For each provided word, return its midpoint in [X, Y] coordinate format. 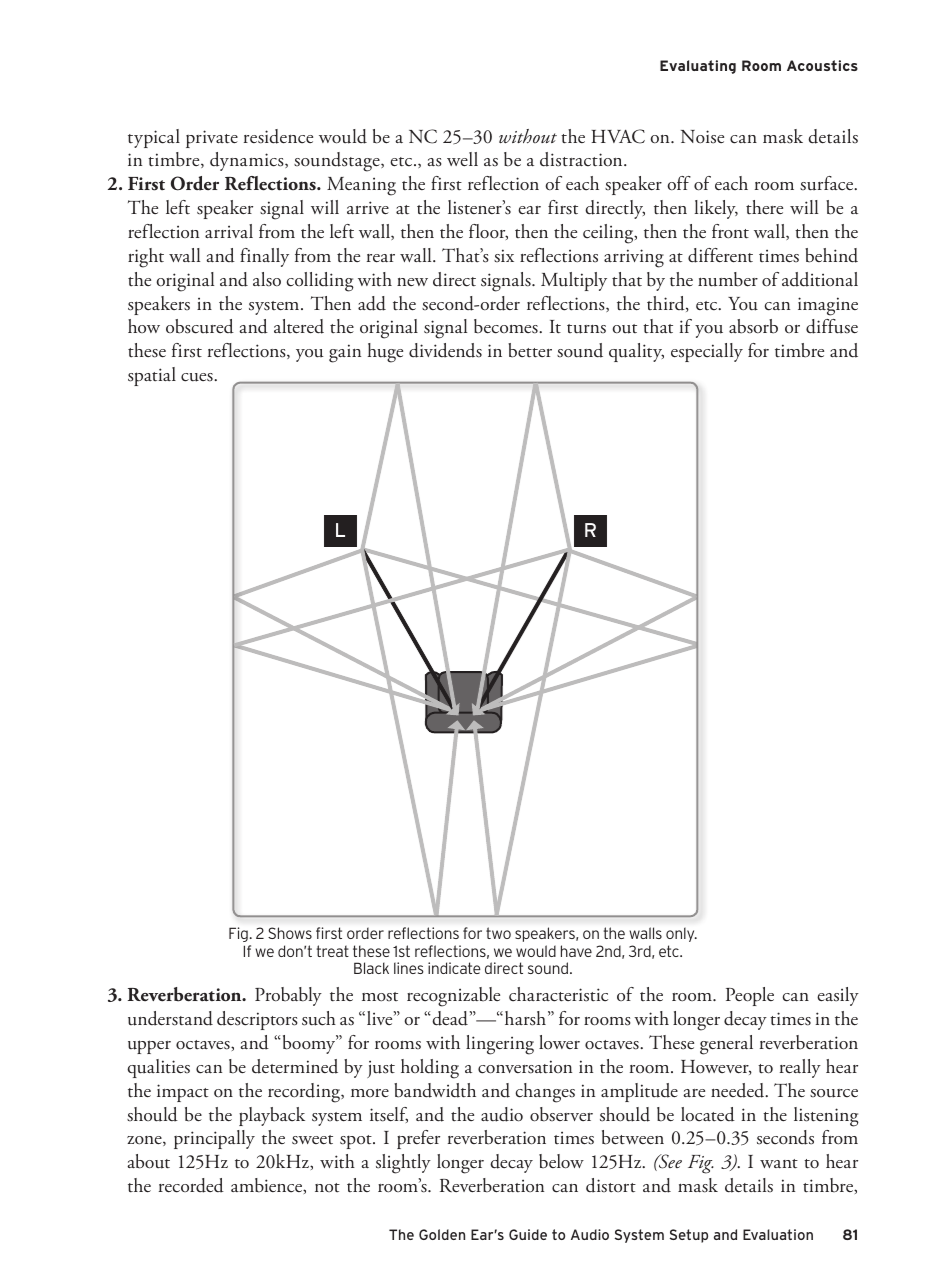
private [212, 139]
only [681, 935]
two [498, 933]
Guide [528, 1234]
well [462, 159]
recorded [191, 1185]
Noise [702, 137]
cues [198, 377]
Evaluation [778, 1234]
